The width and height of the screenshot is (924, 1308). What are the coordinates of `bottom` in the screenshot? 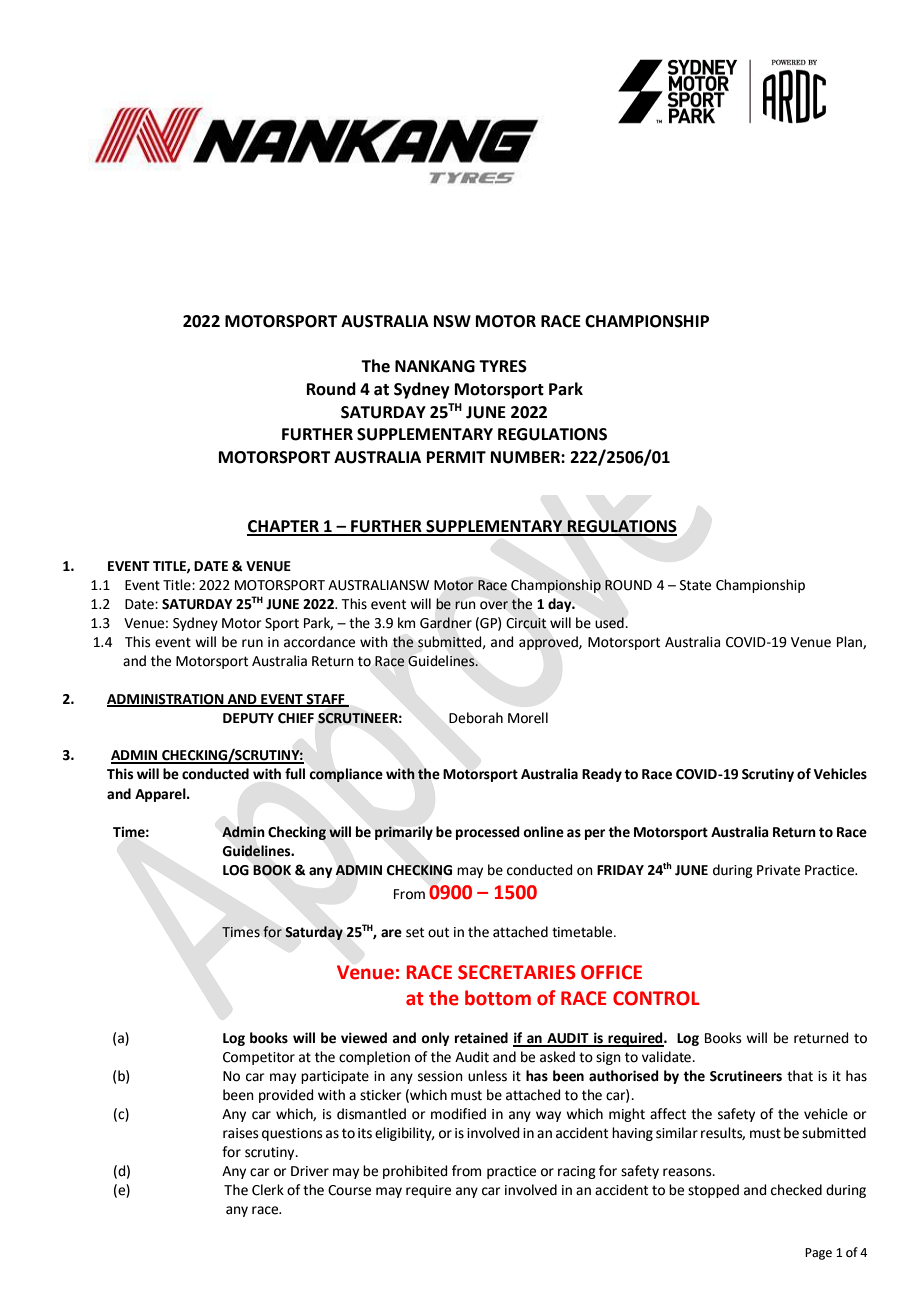 It's located at (498, 998).
